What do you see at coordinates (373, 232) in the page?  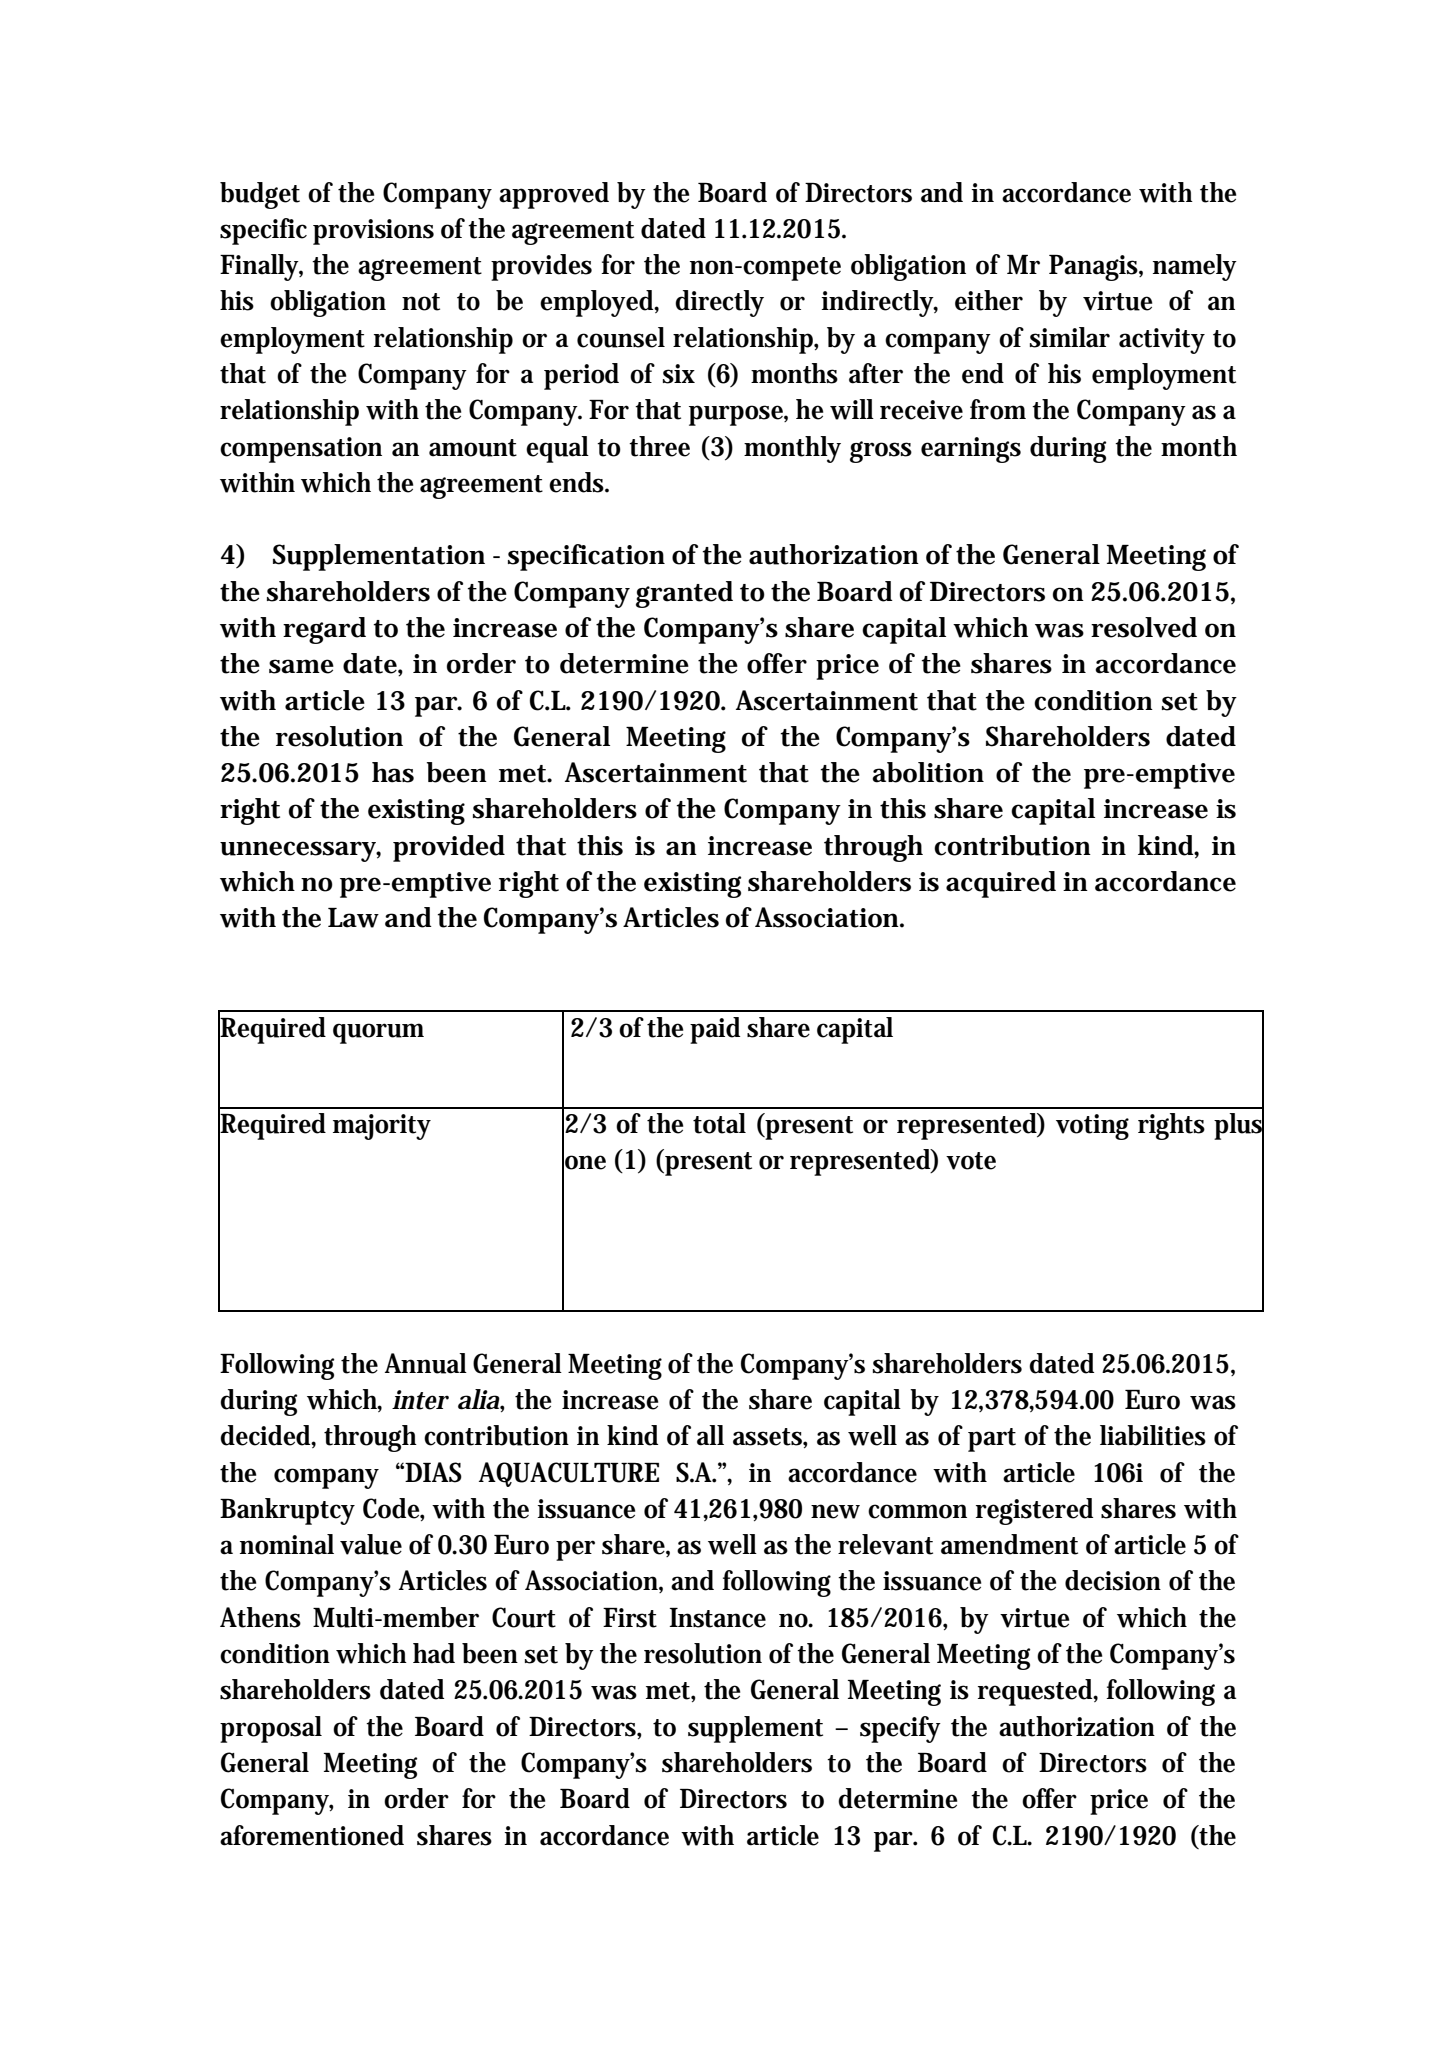 I see `provisions` at bounding box center [373, 232].
